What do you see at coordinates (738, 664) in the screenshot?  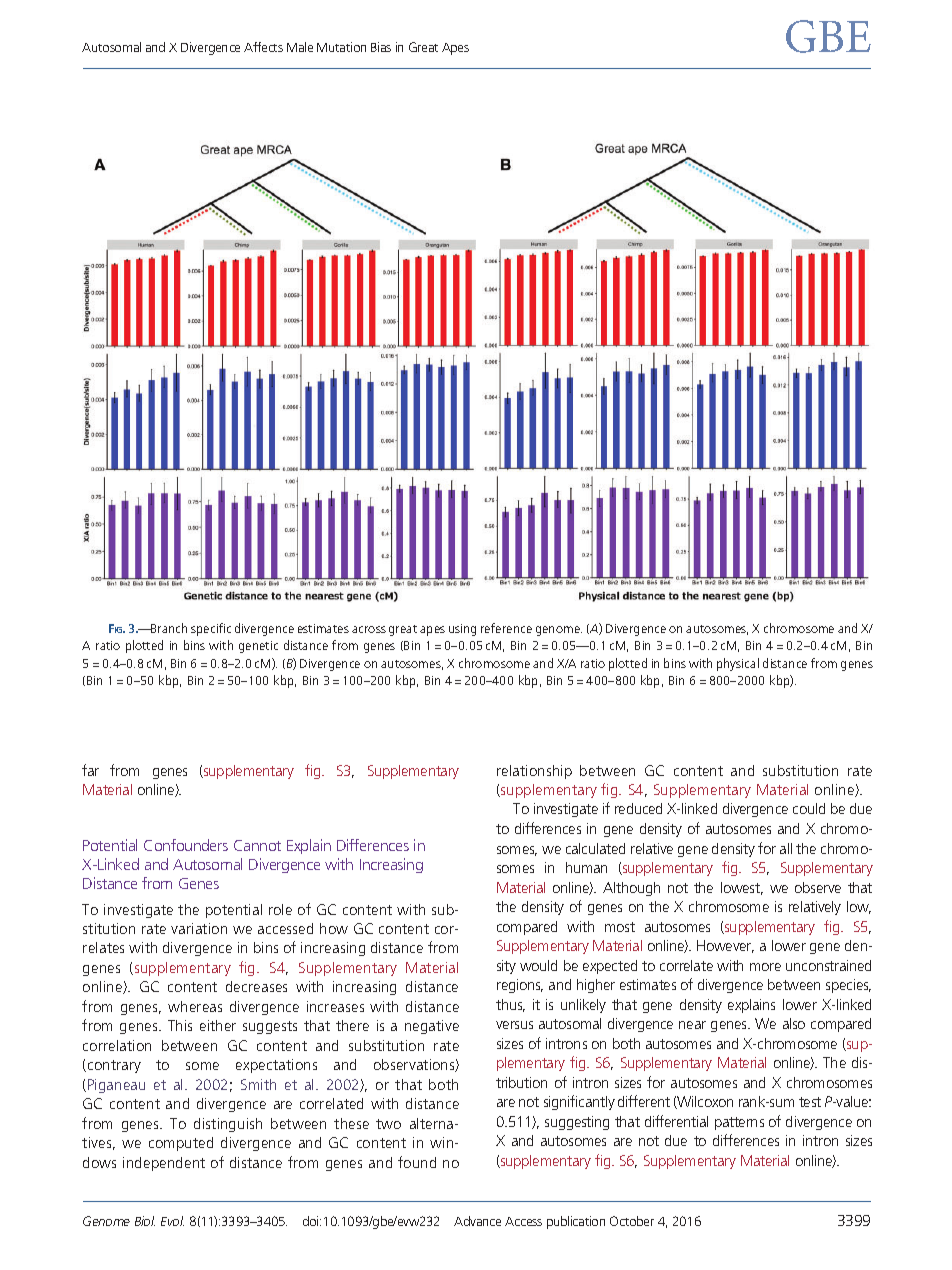 I see `physical` at bounding box center [738, 664].
